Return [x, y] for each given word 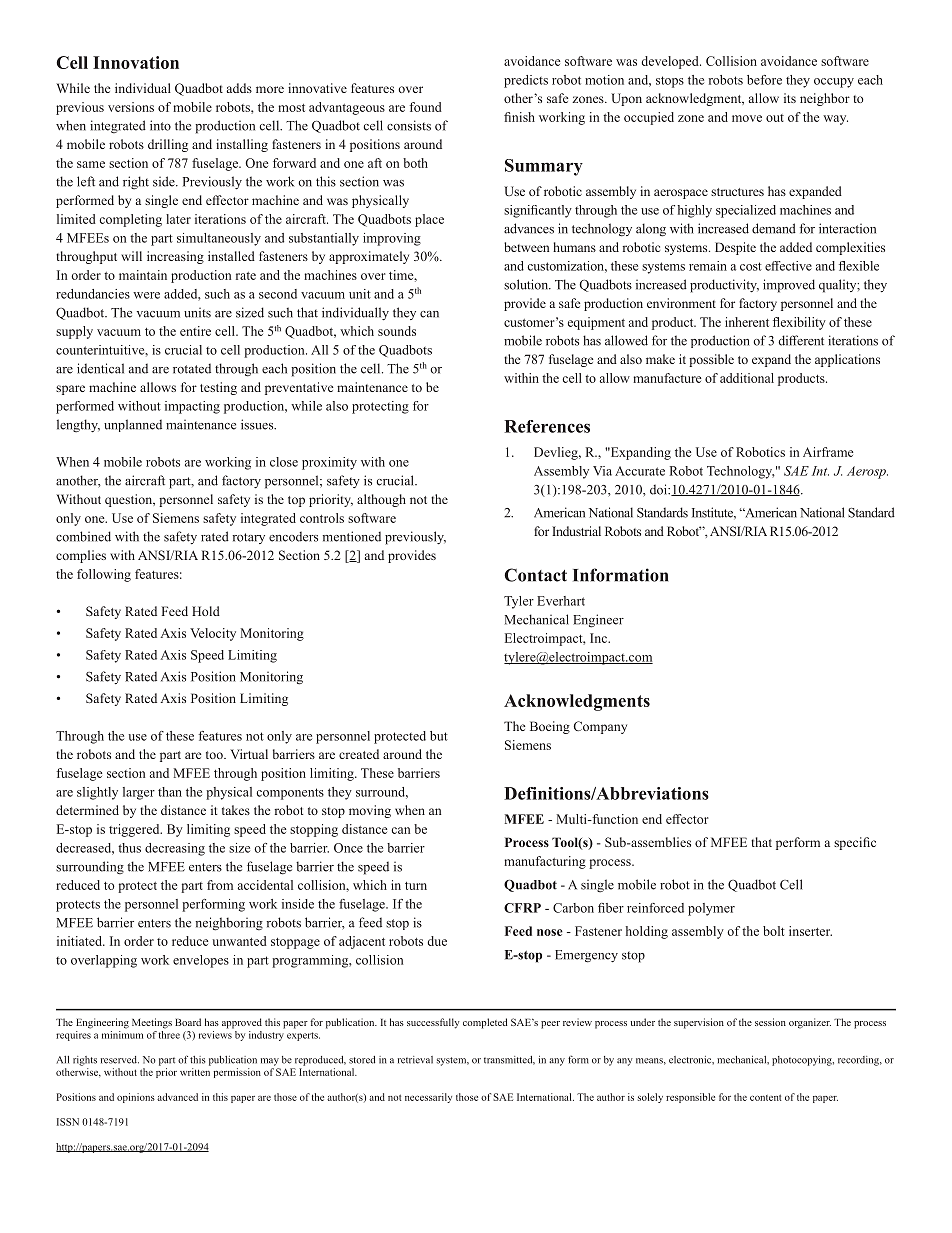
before [764, 80]
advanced [177, 1097]
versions [131, 107]
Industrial [576, 531]
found [425, 107]
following [104, 575]
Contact [535, 575]
